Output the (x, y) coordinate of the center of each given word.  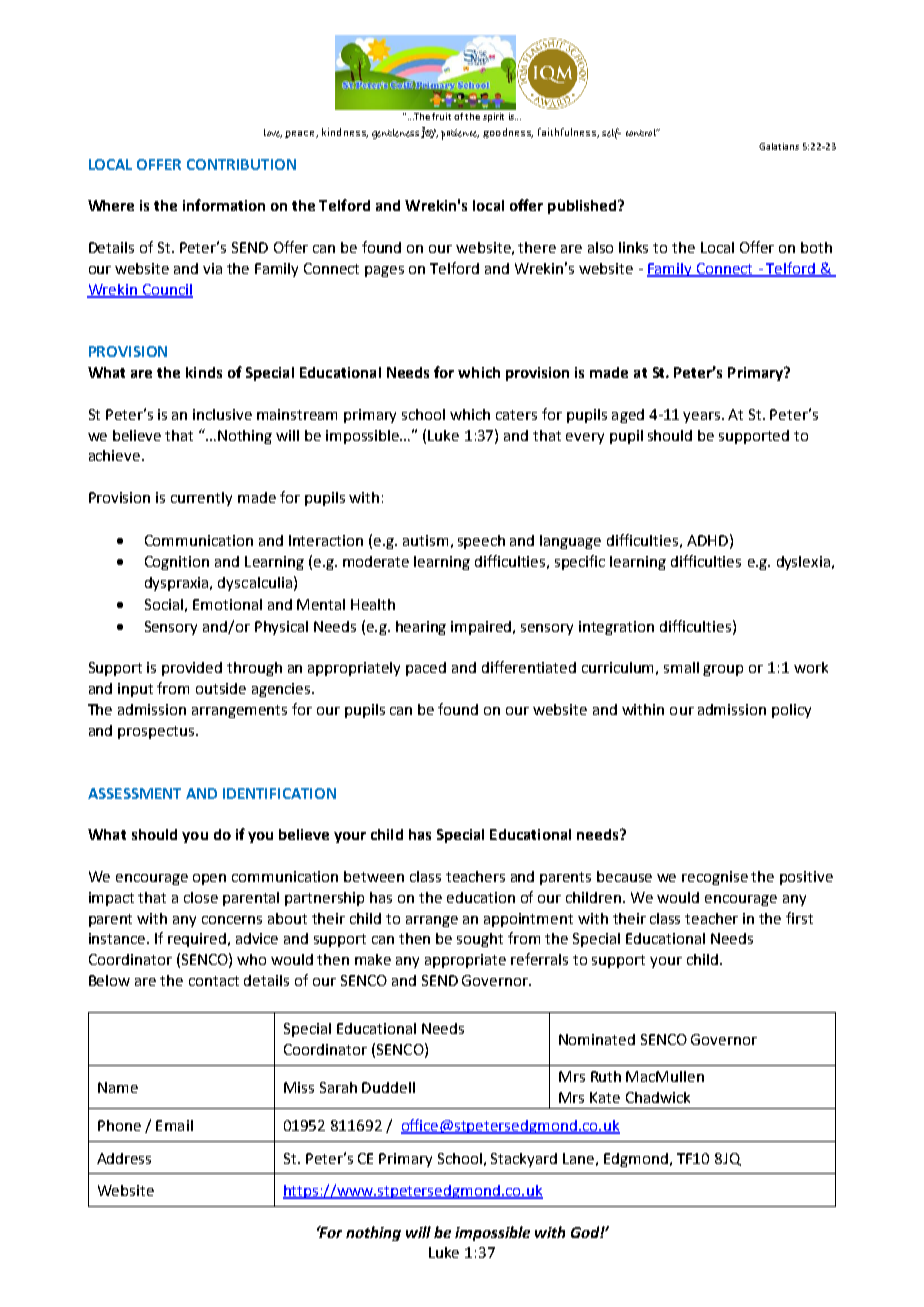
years (703, 417)
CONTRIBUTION (241, 164)
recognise (715, 878)
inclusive (222, 414)
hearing (421, 628)
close (201, 897)
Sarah (338, 1087)
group (723, 670)
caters (516, 415)
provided (192, 669)
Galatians (779, 146)
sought (480, 940)
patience (460, 134)
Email (174, 1125)
